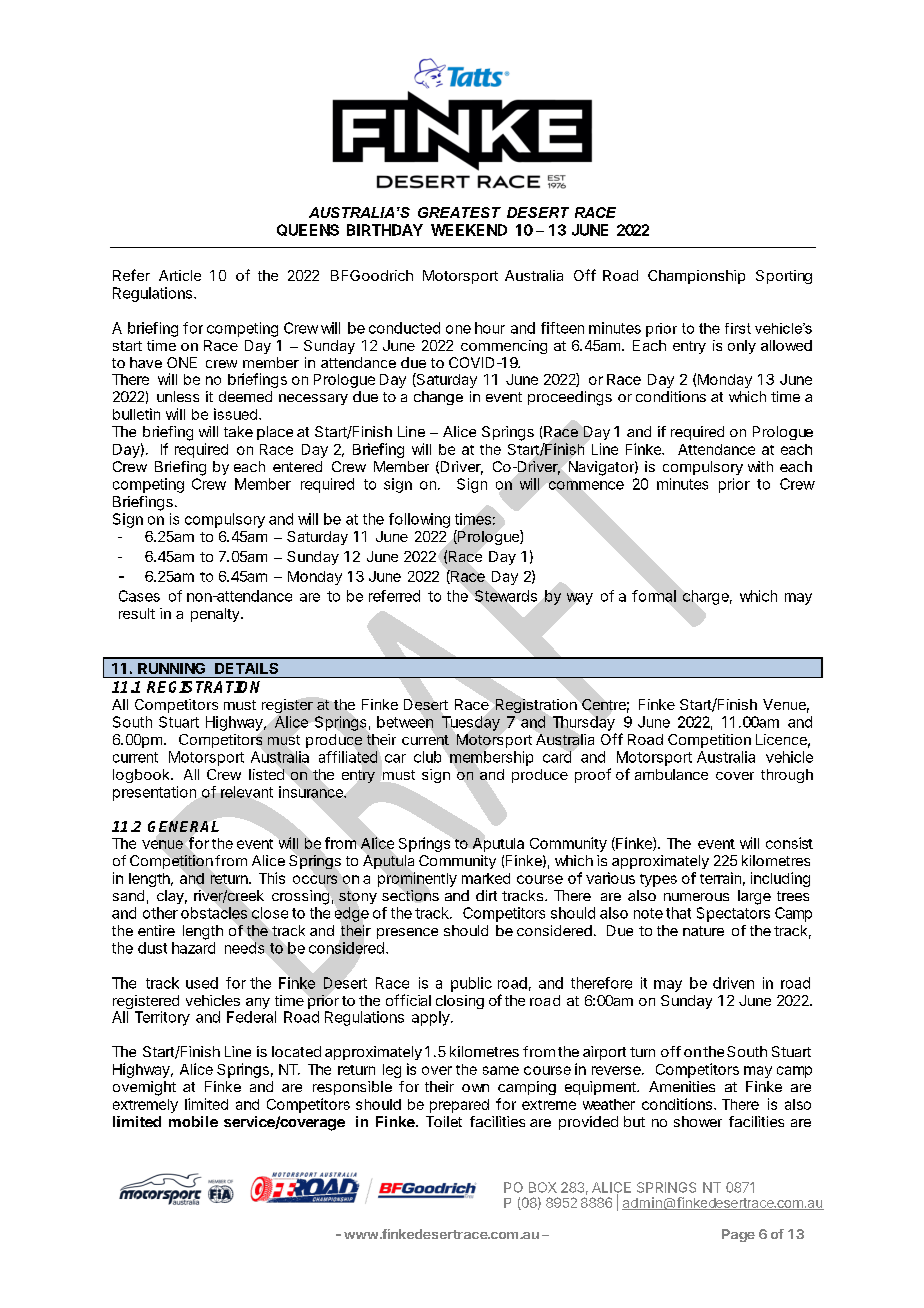  What do you see at coordinates (506, 596) in the page?
I see `Stewards` at bounding box center [506, 596].
